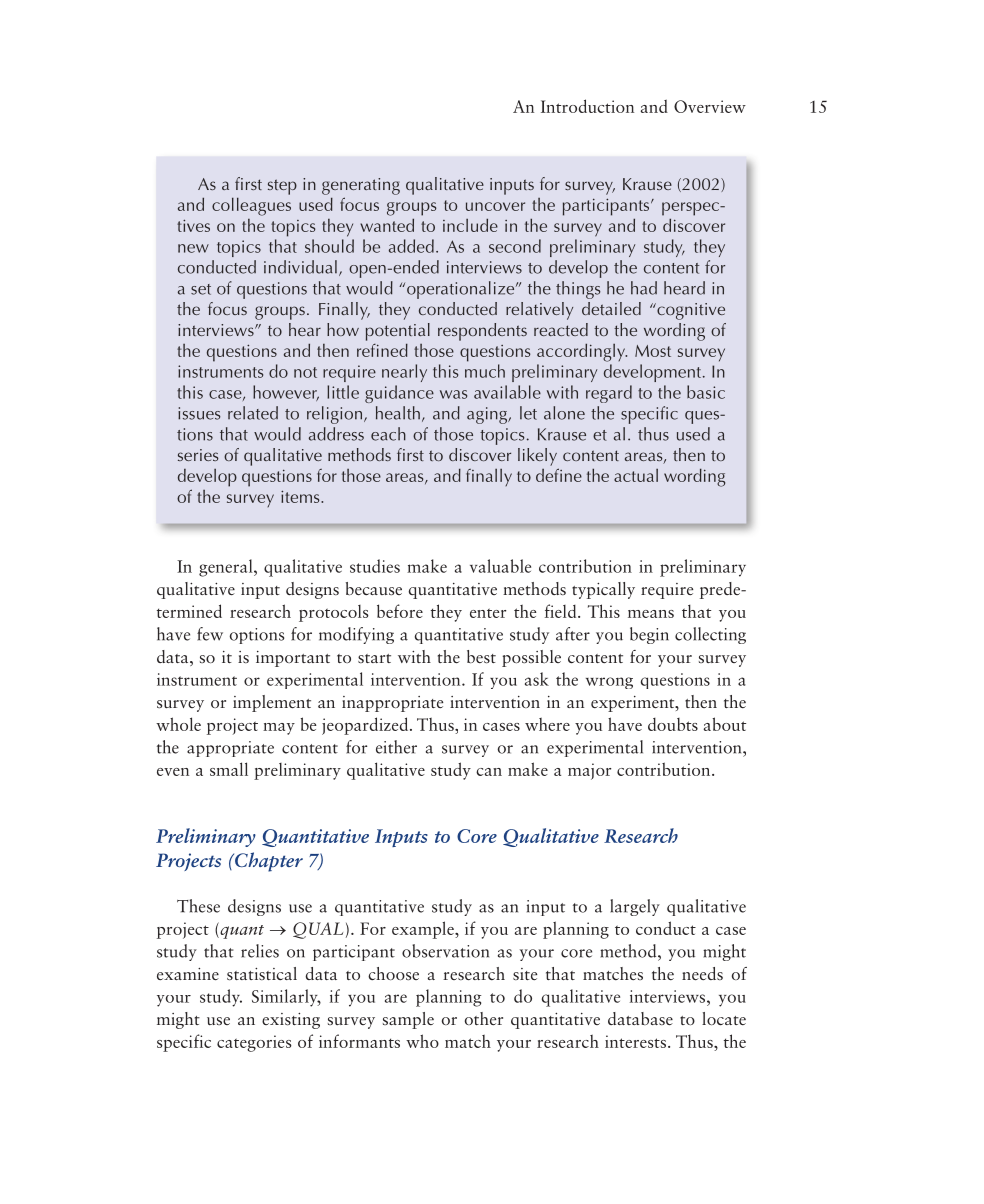 This image has height=1204, width=984. What do you see at coordinates (229, 769) in the image?
I see `small` at bounding box center [229, 769].
